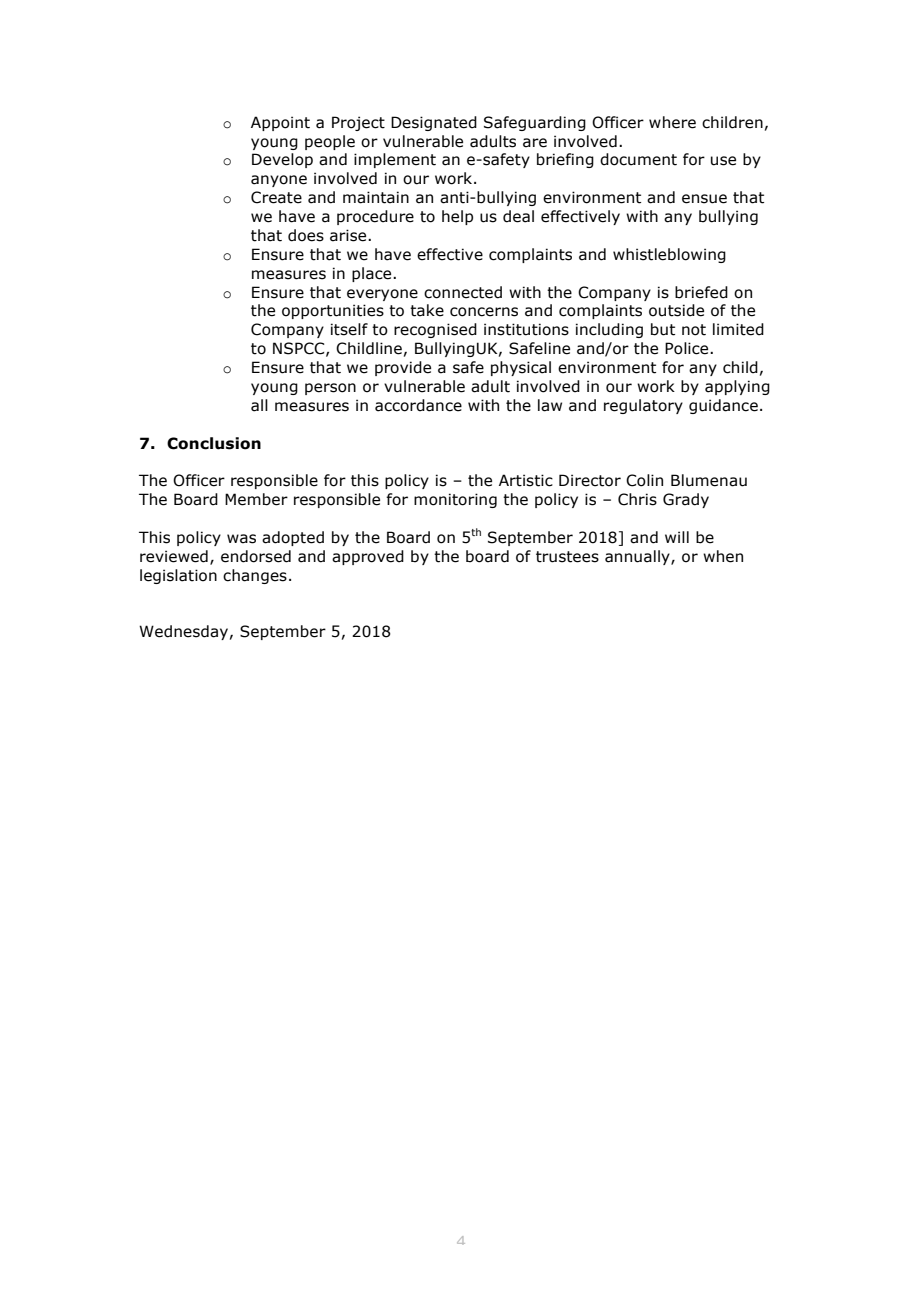 The height and width of the document is (1308, 924). I want to click on accordance, so click(418, 405).
